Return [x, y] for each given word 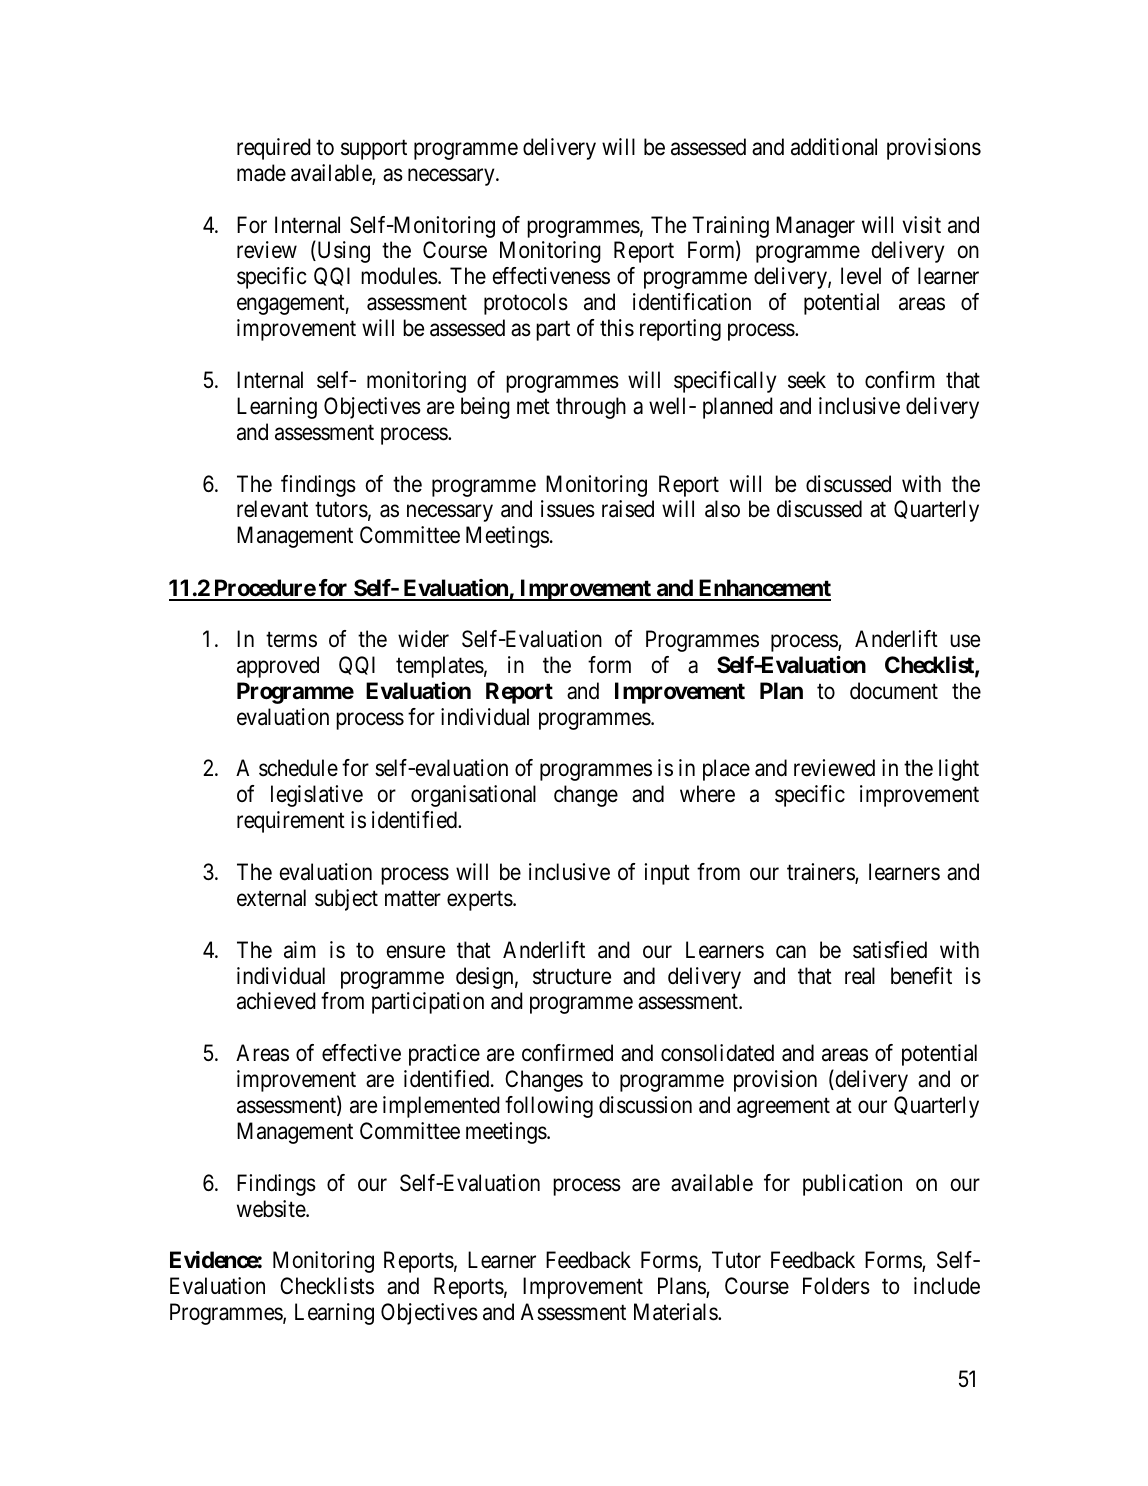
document [894, 691]
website [272, 1209]
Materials [676, 1312]
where [707, 794]
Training [730, 227]
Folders [836, 1286]
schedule [298, 768]
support [374, 150]
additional [834, 147]
